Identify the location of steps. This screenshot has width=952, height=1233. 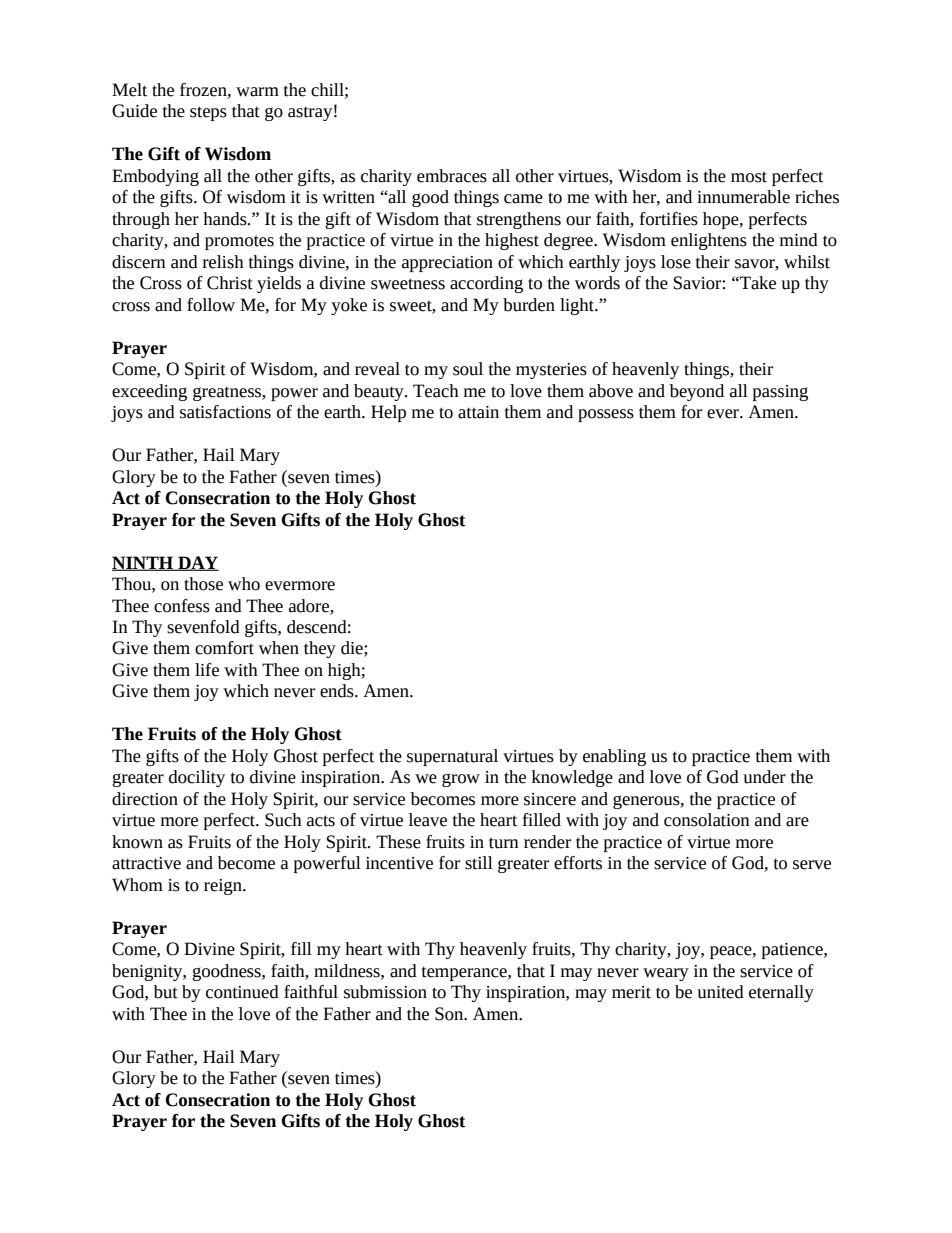
(208, 113).
